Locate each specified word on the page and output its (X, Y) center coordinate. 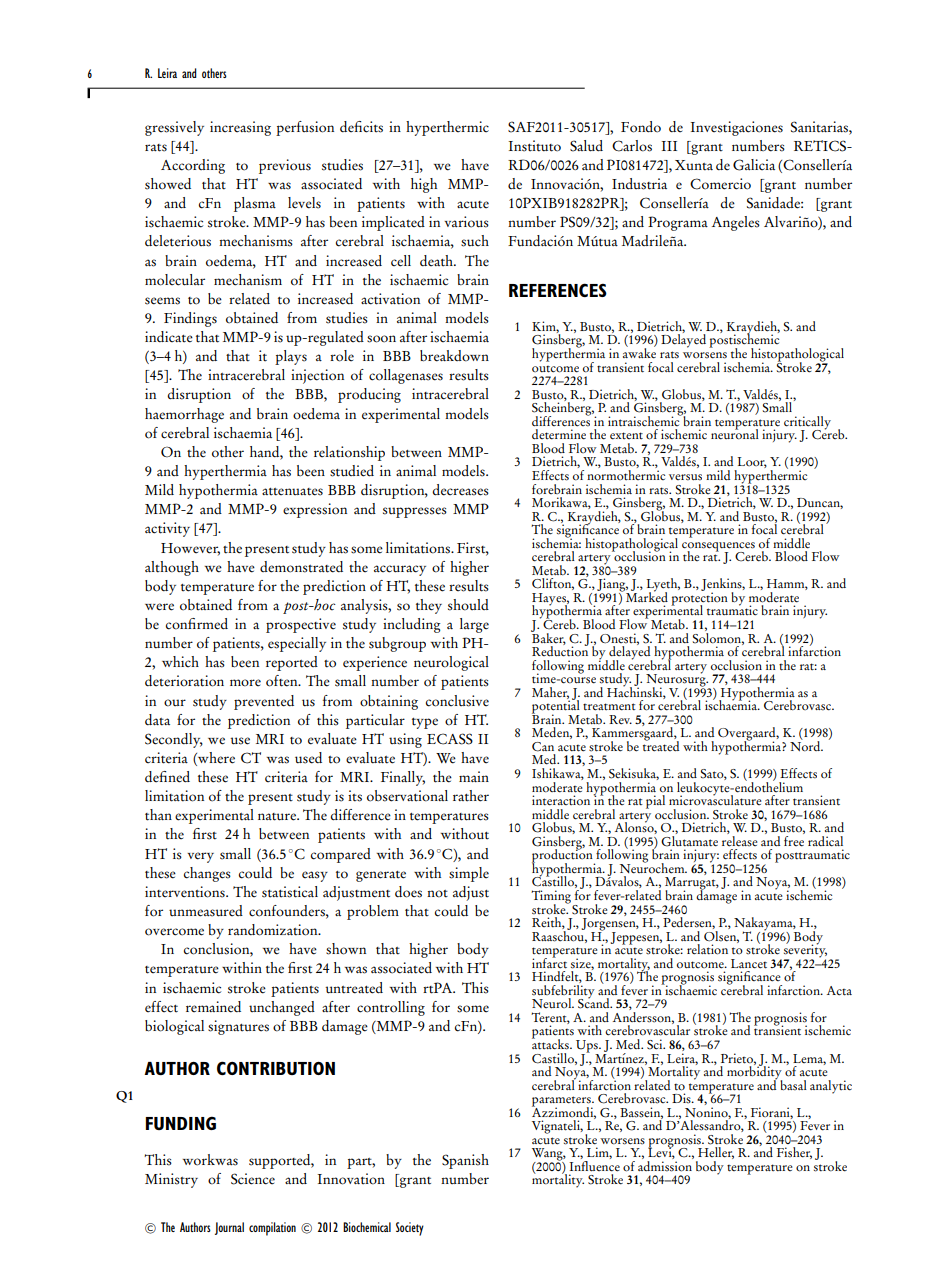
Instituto (535, 146)
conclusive (457, 701)
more (245, 683)
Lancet (749, 964)
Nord (806, 745)
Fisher (794, 1153)
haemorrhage (184, 415)
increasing (240, 128)
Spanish (465, 1161)
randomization (274, 930)
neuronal (735, 433)
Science (253, 1179)
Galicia (754, 165)
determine (559, 434)
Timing (551, 898)
